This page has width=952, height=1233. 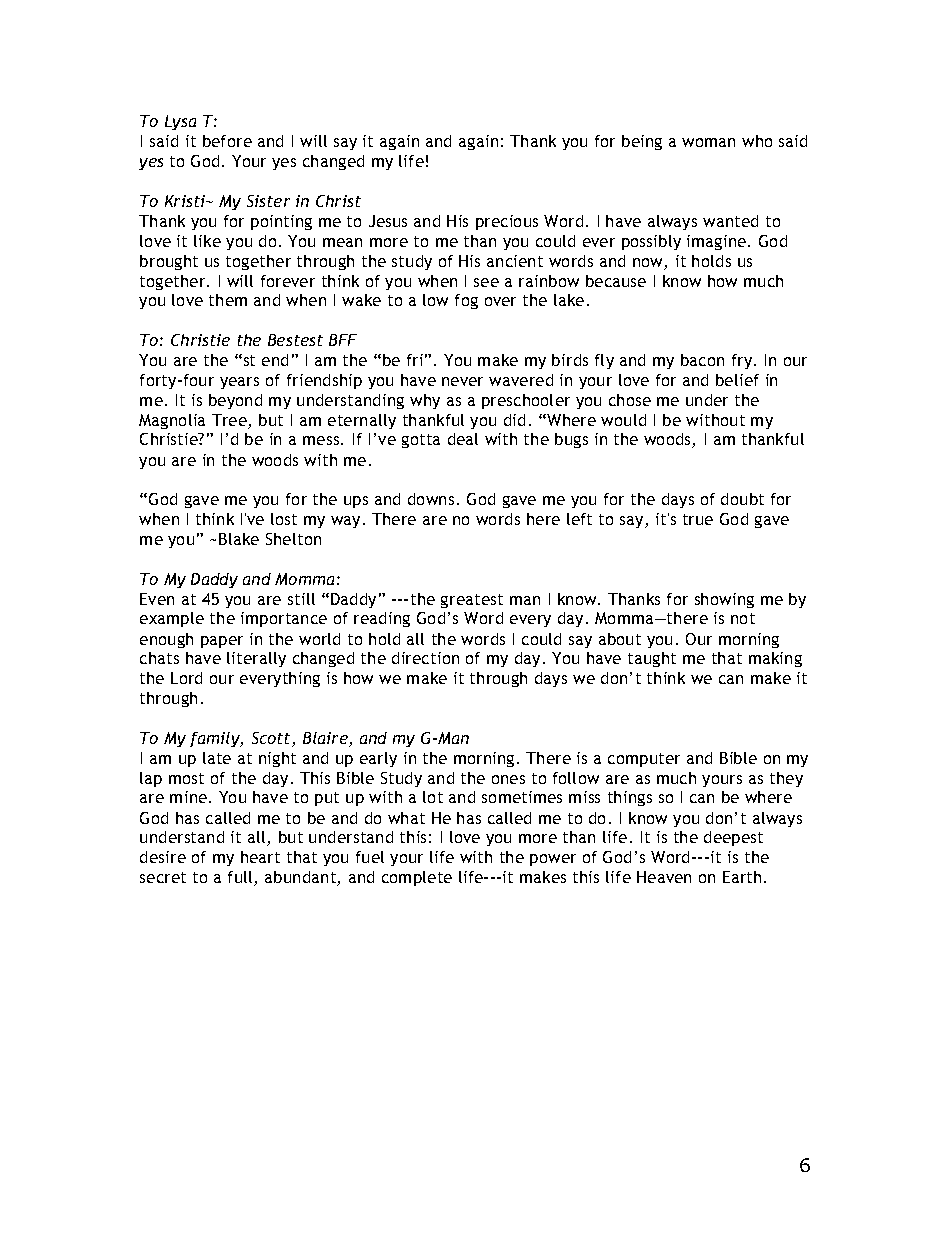 What do you see at coordinates (227, 141) in the page?
I see `before` at bounding box center [227, 141].
